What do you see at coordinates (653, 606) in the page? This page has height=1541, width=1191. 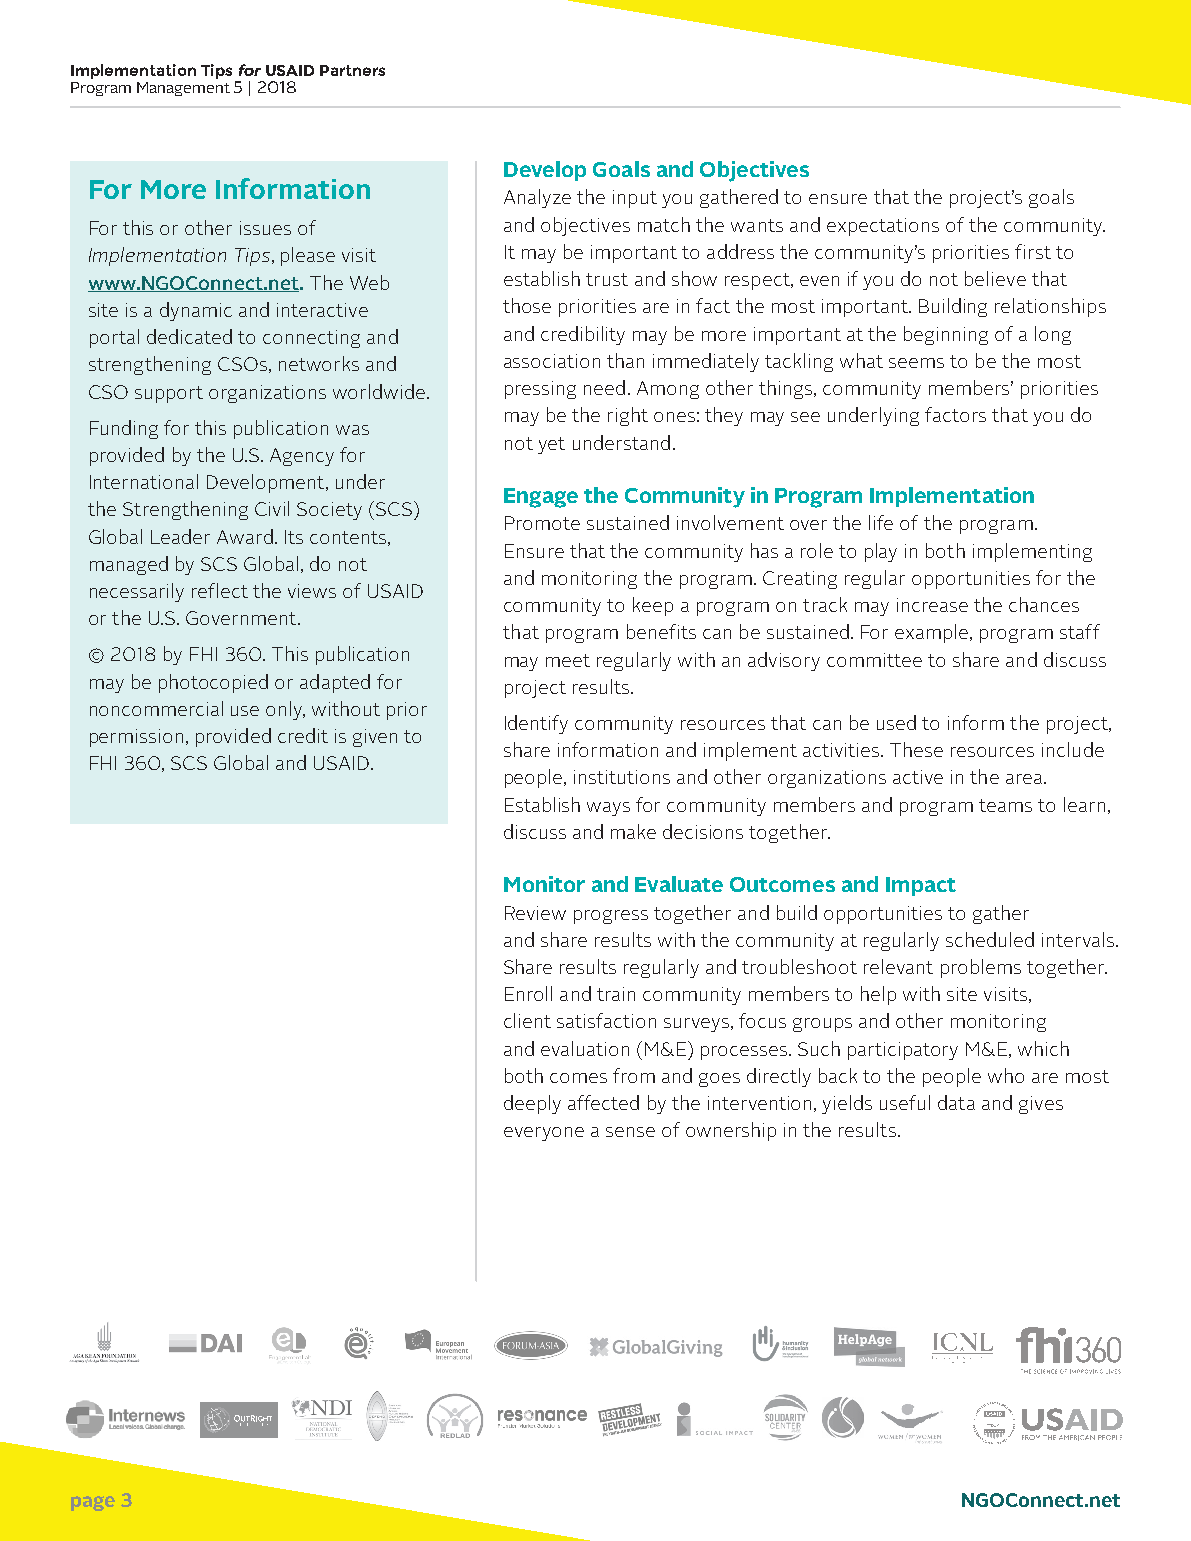 I see `keep` at bounding box center [653, 606].
